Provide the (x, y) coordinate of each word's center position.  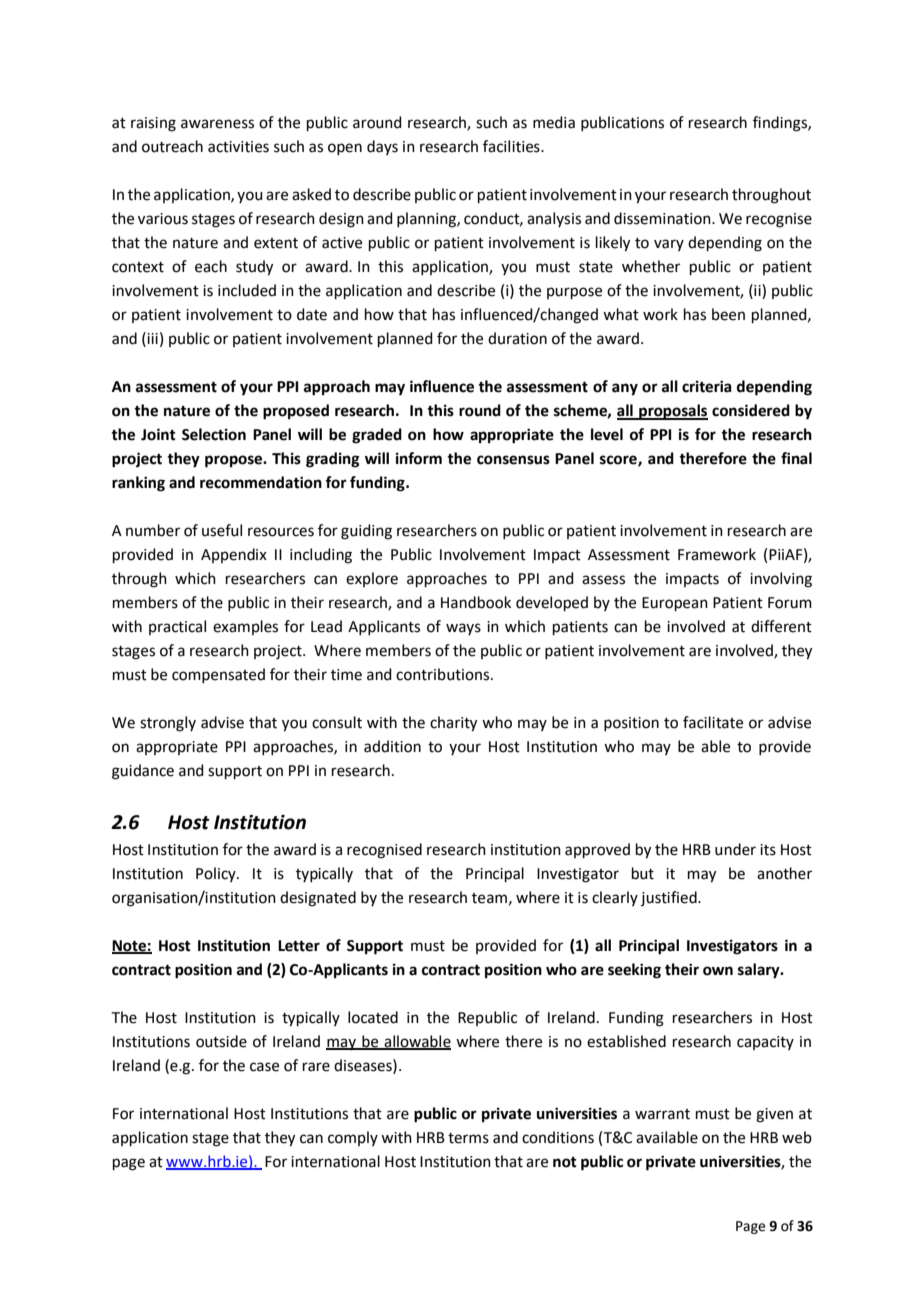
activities (238, 147)
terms (468, 1138)
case (264, 1067)
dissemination (663, 218)
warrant (662, 1114)
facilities (512, 146)
